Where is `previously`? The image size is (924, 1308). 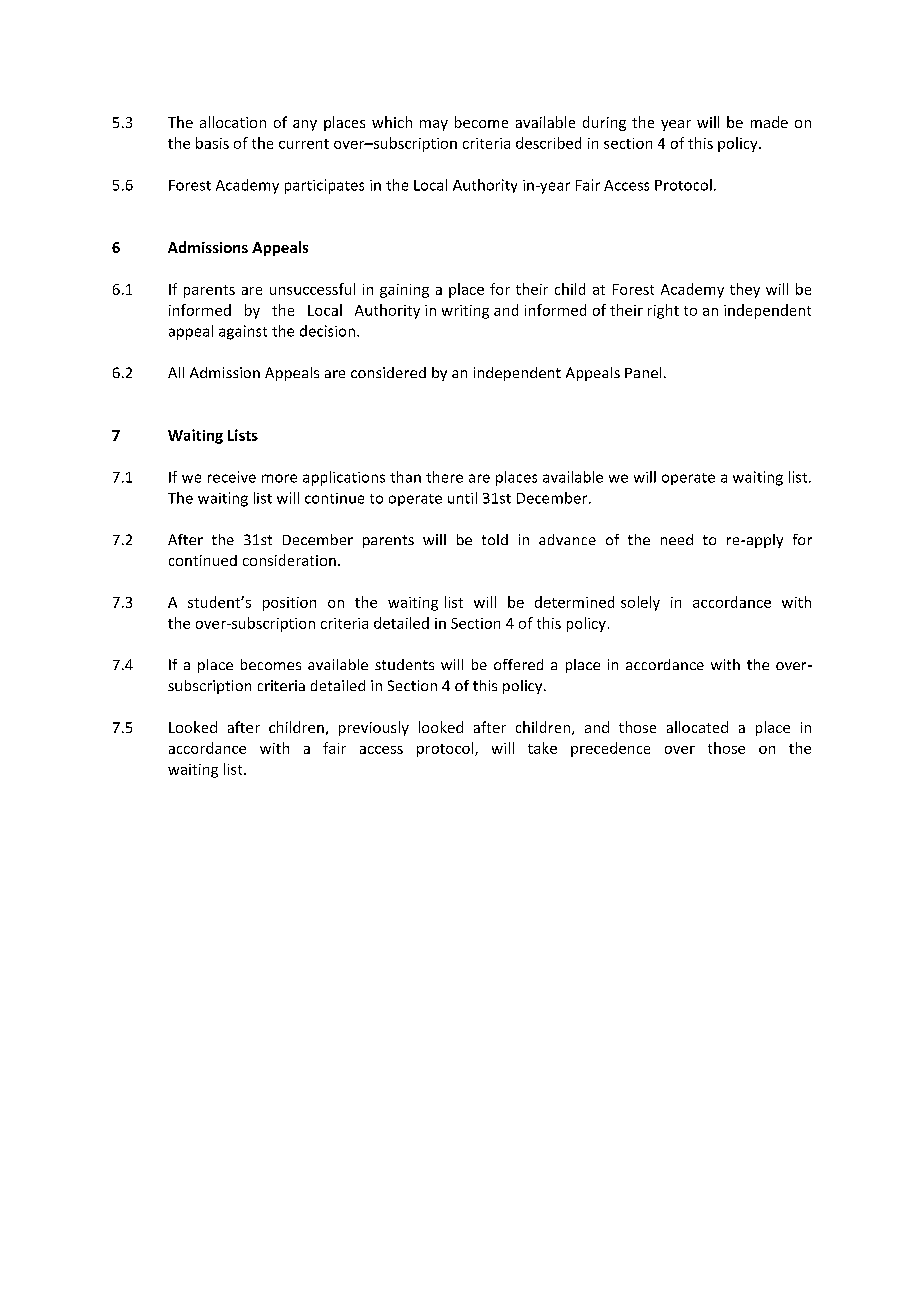
previously is located at coordinates (374, 728).
